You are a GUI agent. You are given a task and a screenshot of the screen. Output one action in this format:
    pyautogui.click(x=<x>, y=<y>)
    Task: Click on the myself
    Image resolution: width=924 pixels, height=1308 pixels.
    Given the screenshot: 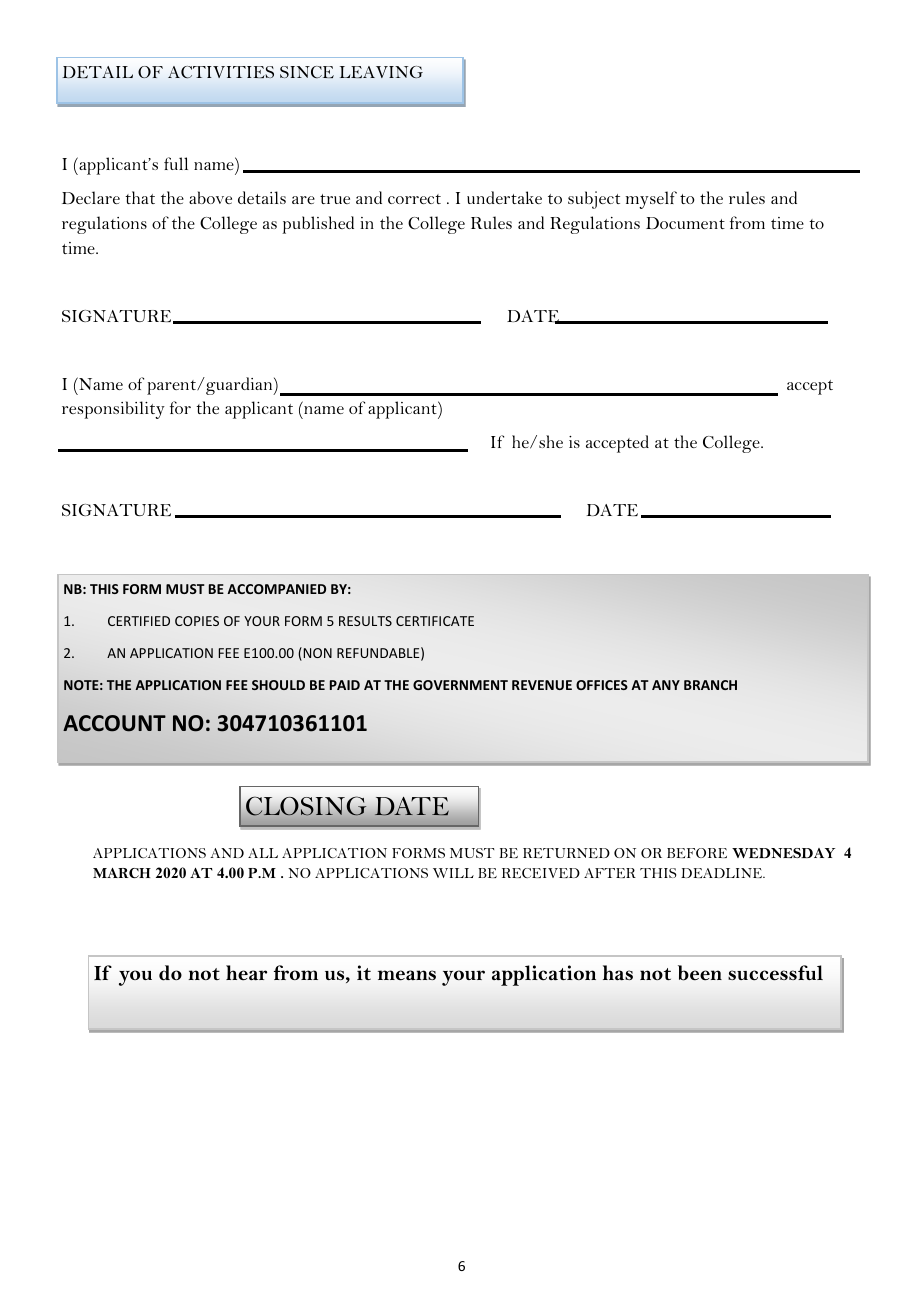 What is the action you would take?
    pyautogui.click(x=651, y=200)
